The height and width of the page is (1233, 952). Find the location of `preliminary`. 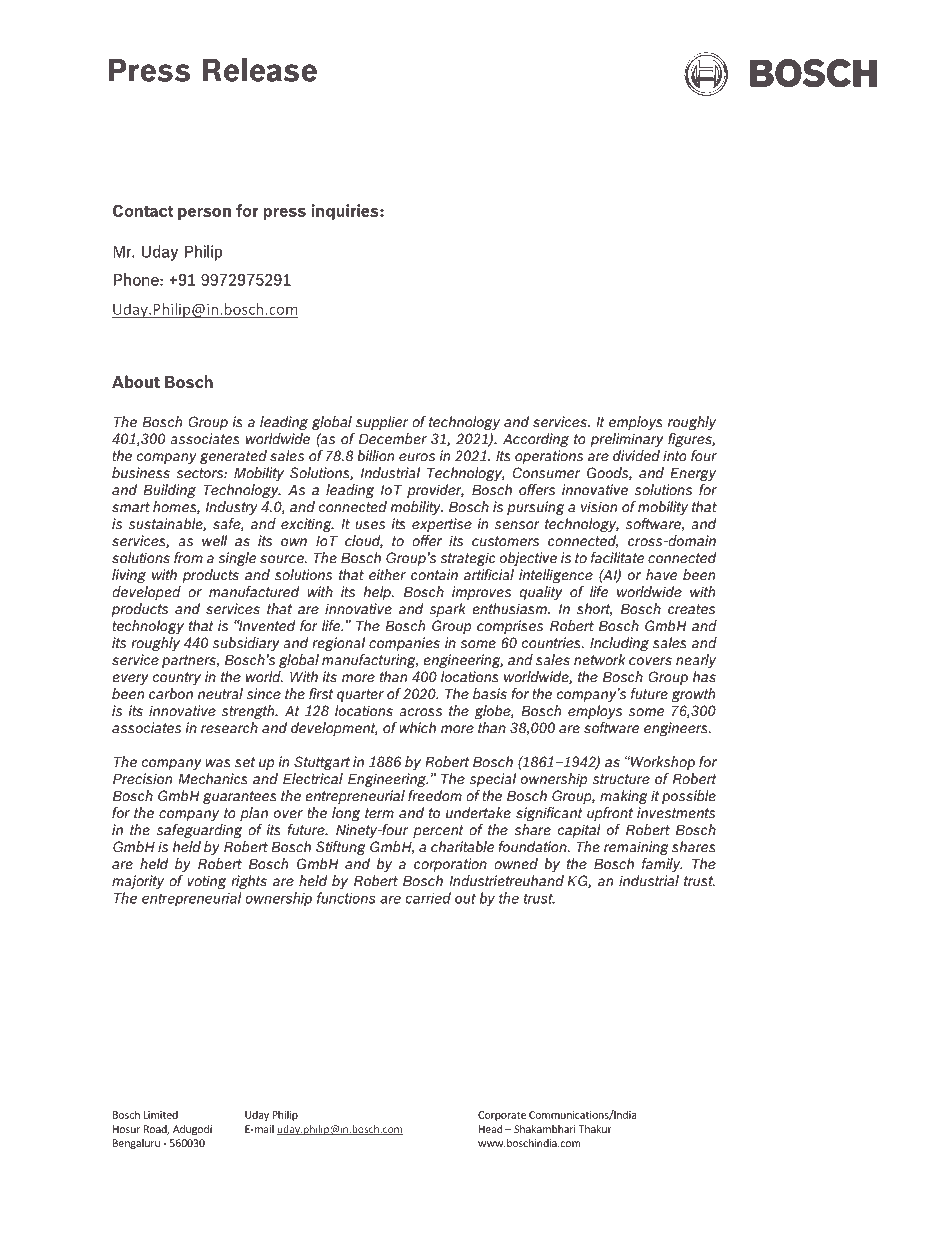

preliminary is located at coordinates (627, 440).
